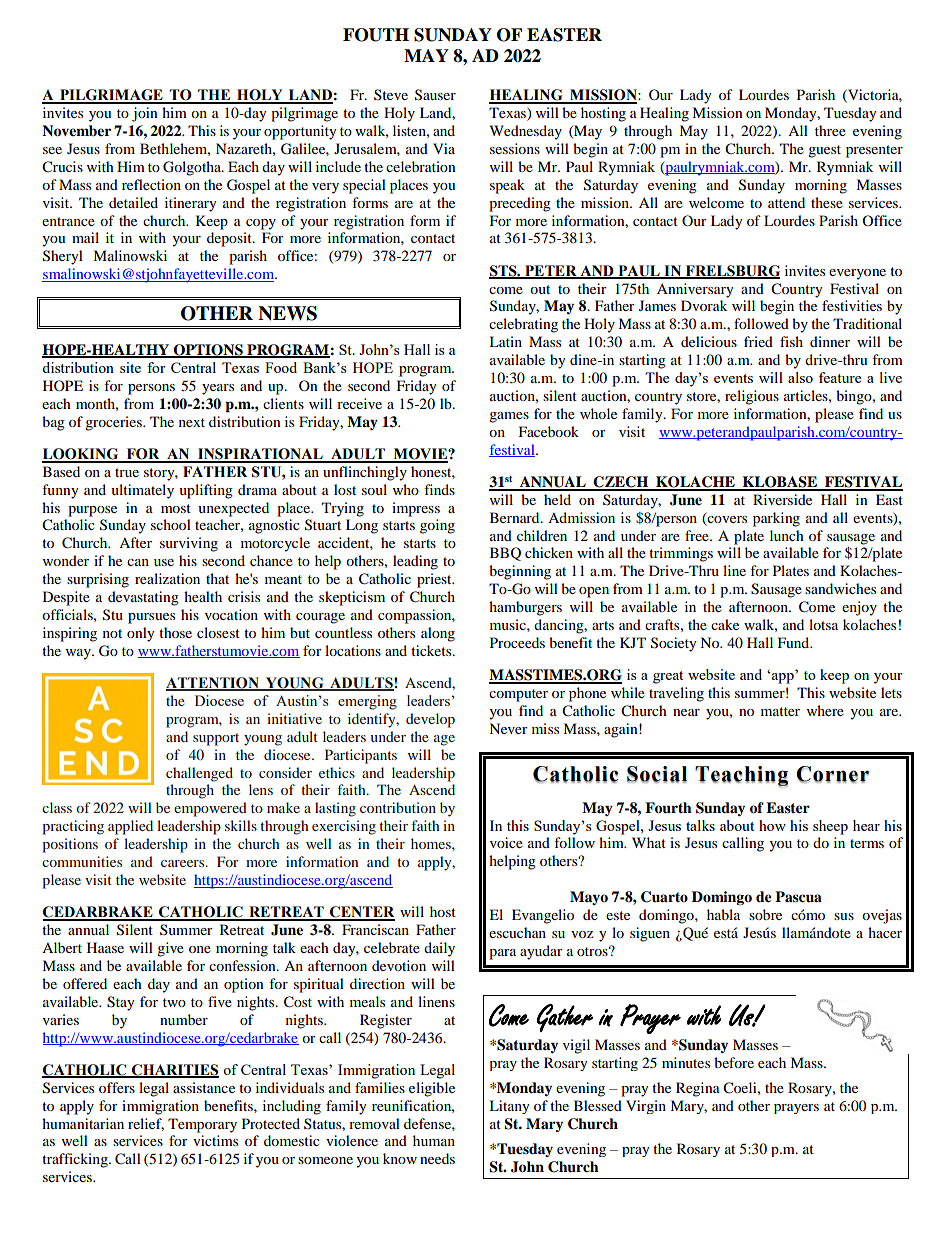 This screenshot has width=952, height=1233. What do you see at coordinates (444, 148) in the screenshot?
I see `Via` at bounding box center [444, 148].
